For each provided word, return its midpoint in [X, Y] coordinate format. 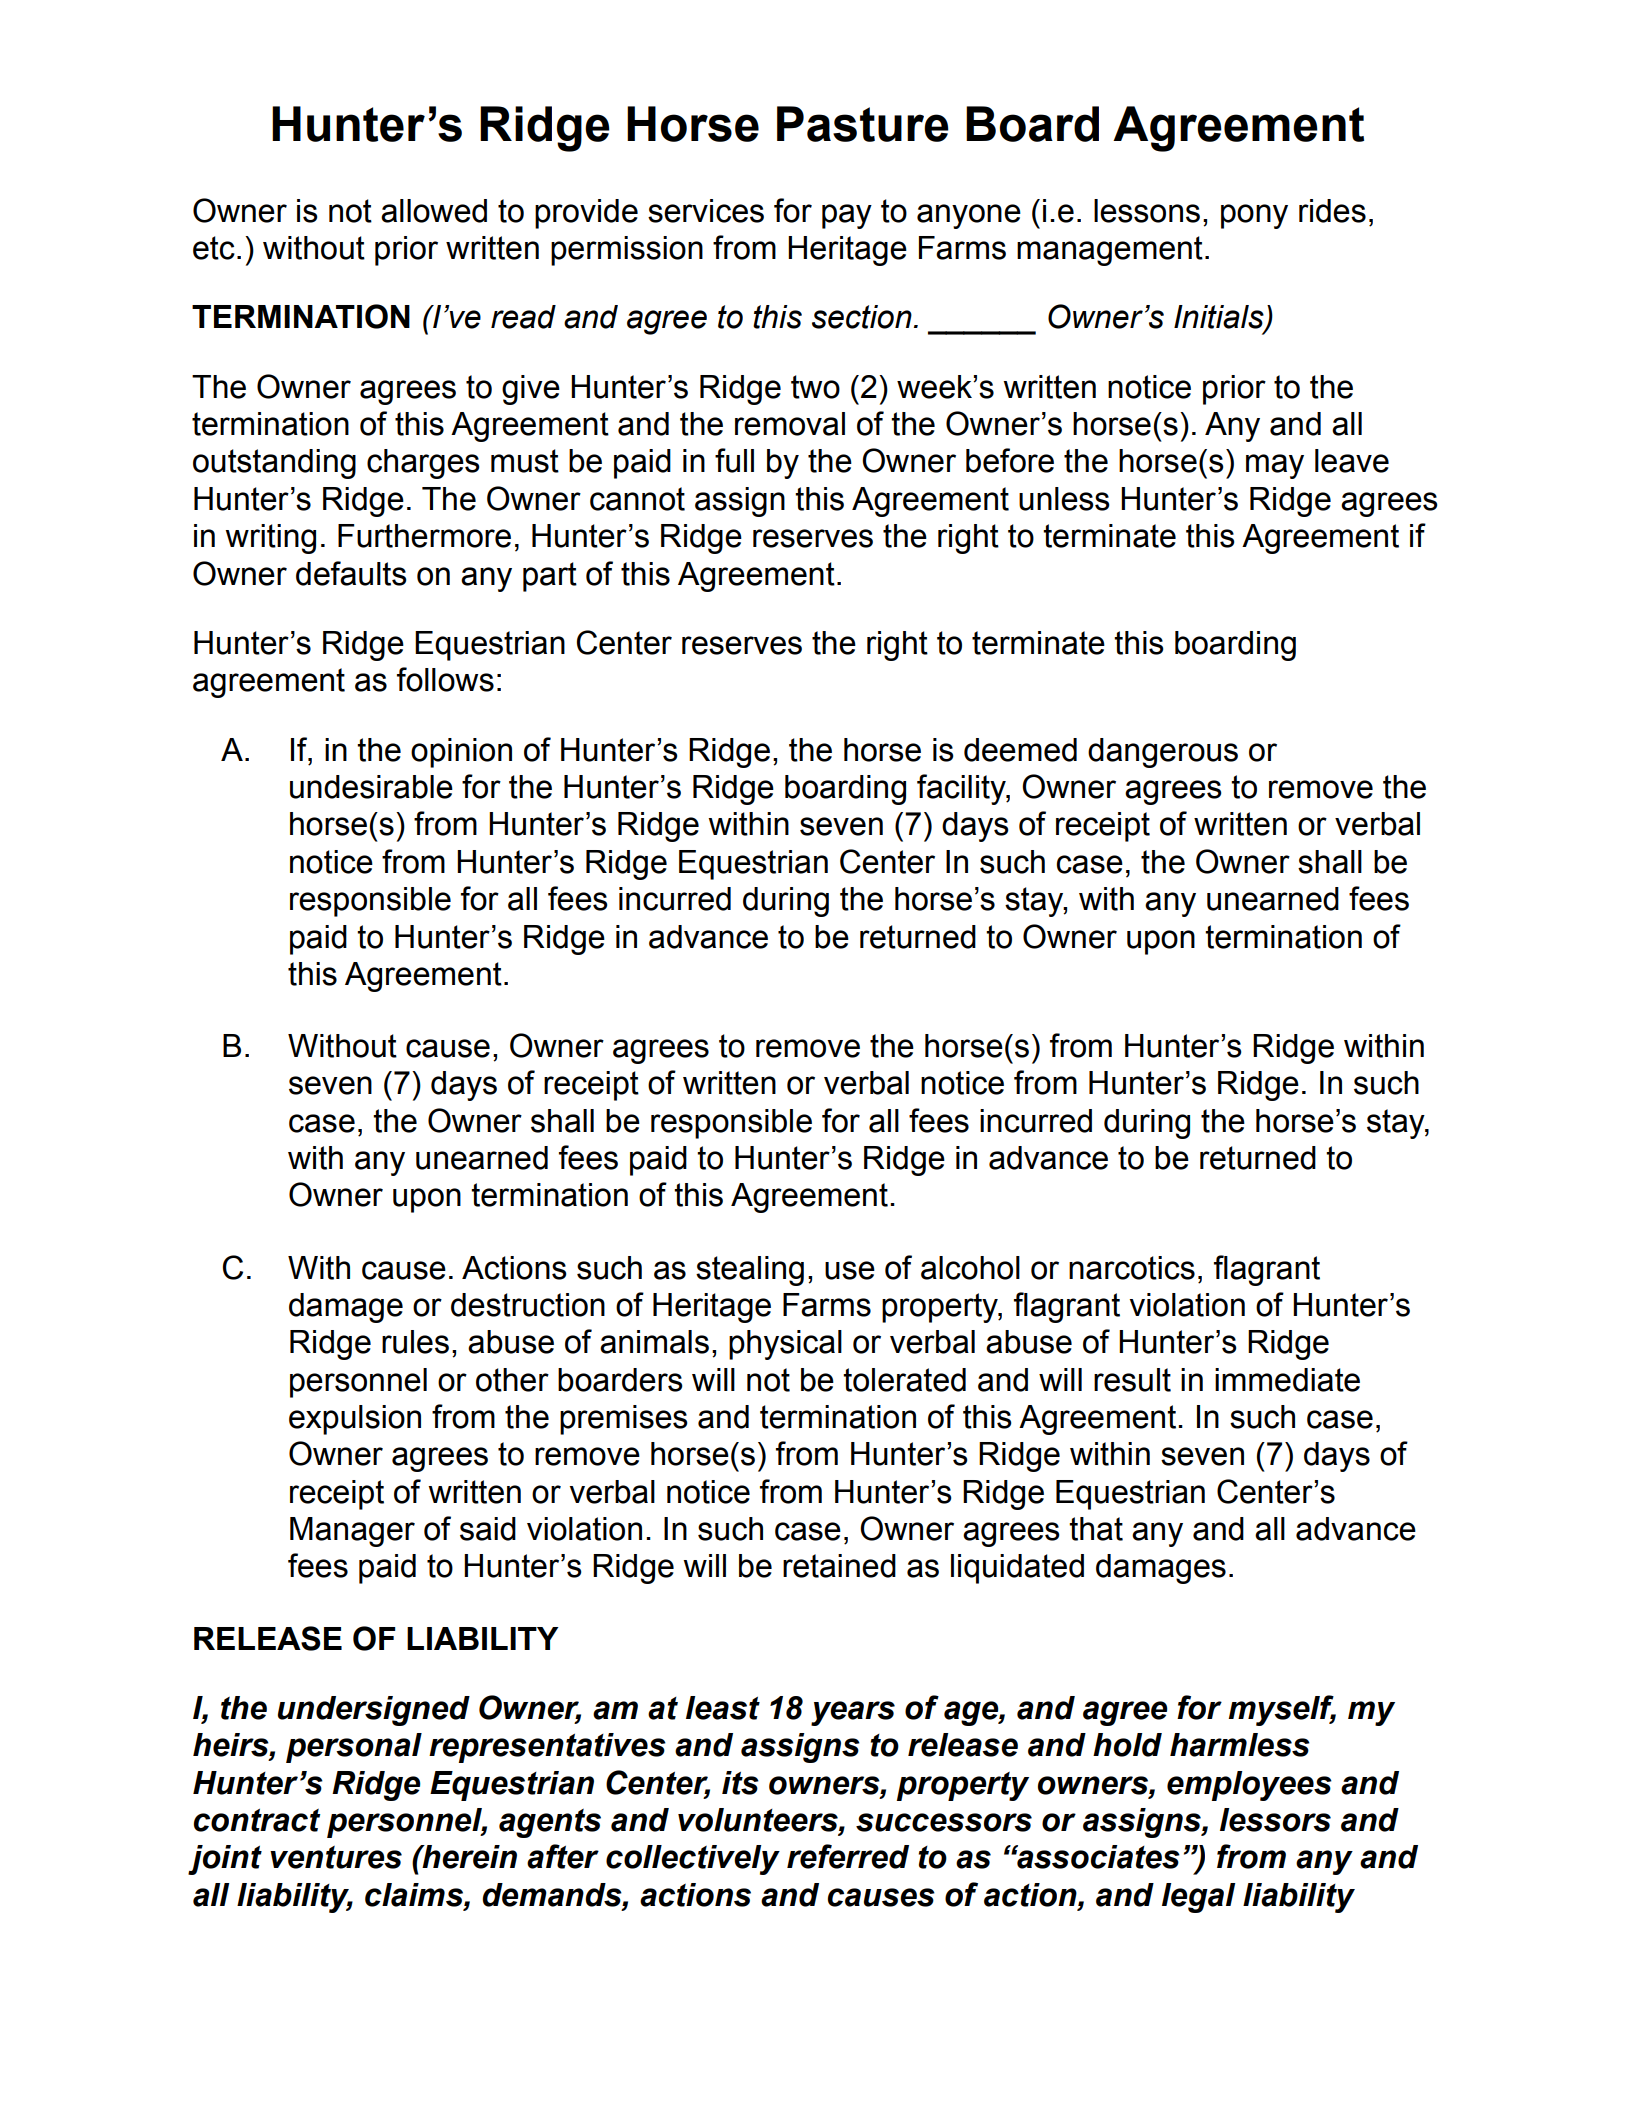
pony [1254, 216]
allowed [434, 211]
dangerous [1163, 753]
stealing [750, 1271]
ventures [336, 1857]
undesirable [371, 787]
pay [847, 216]
